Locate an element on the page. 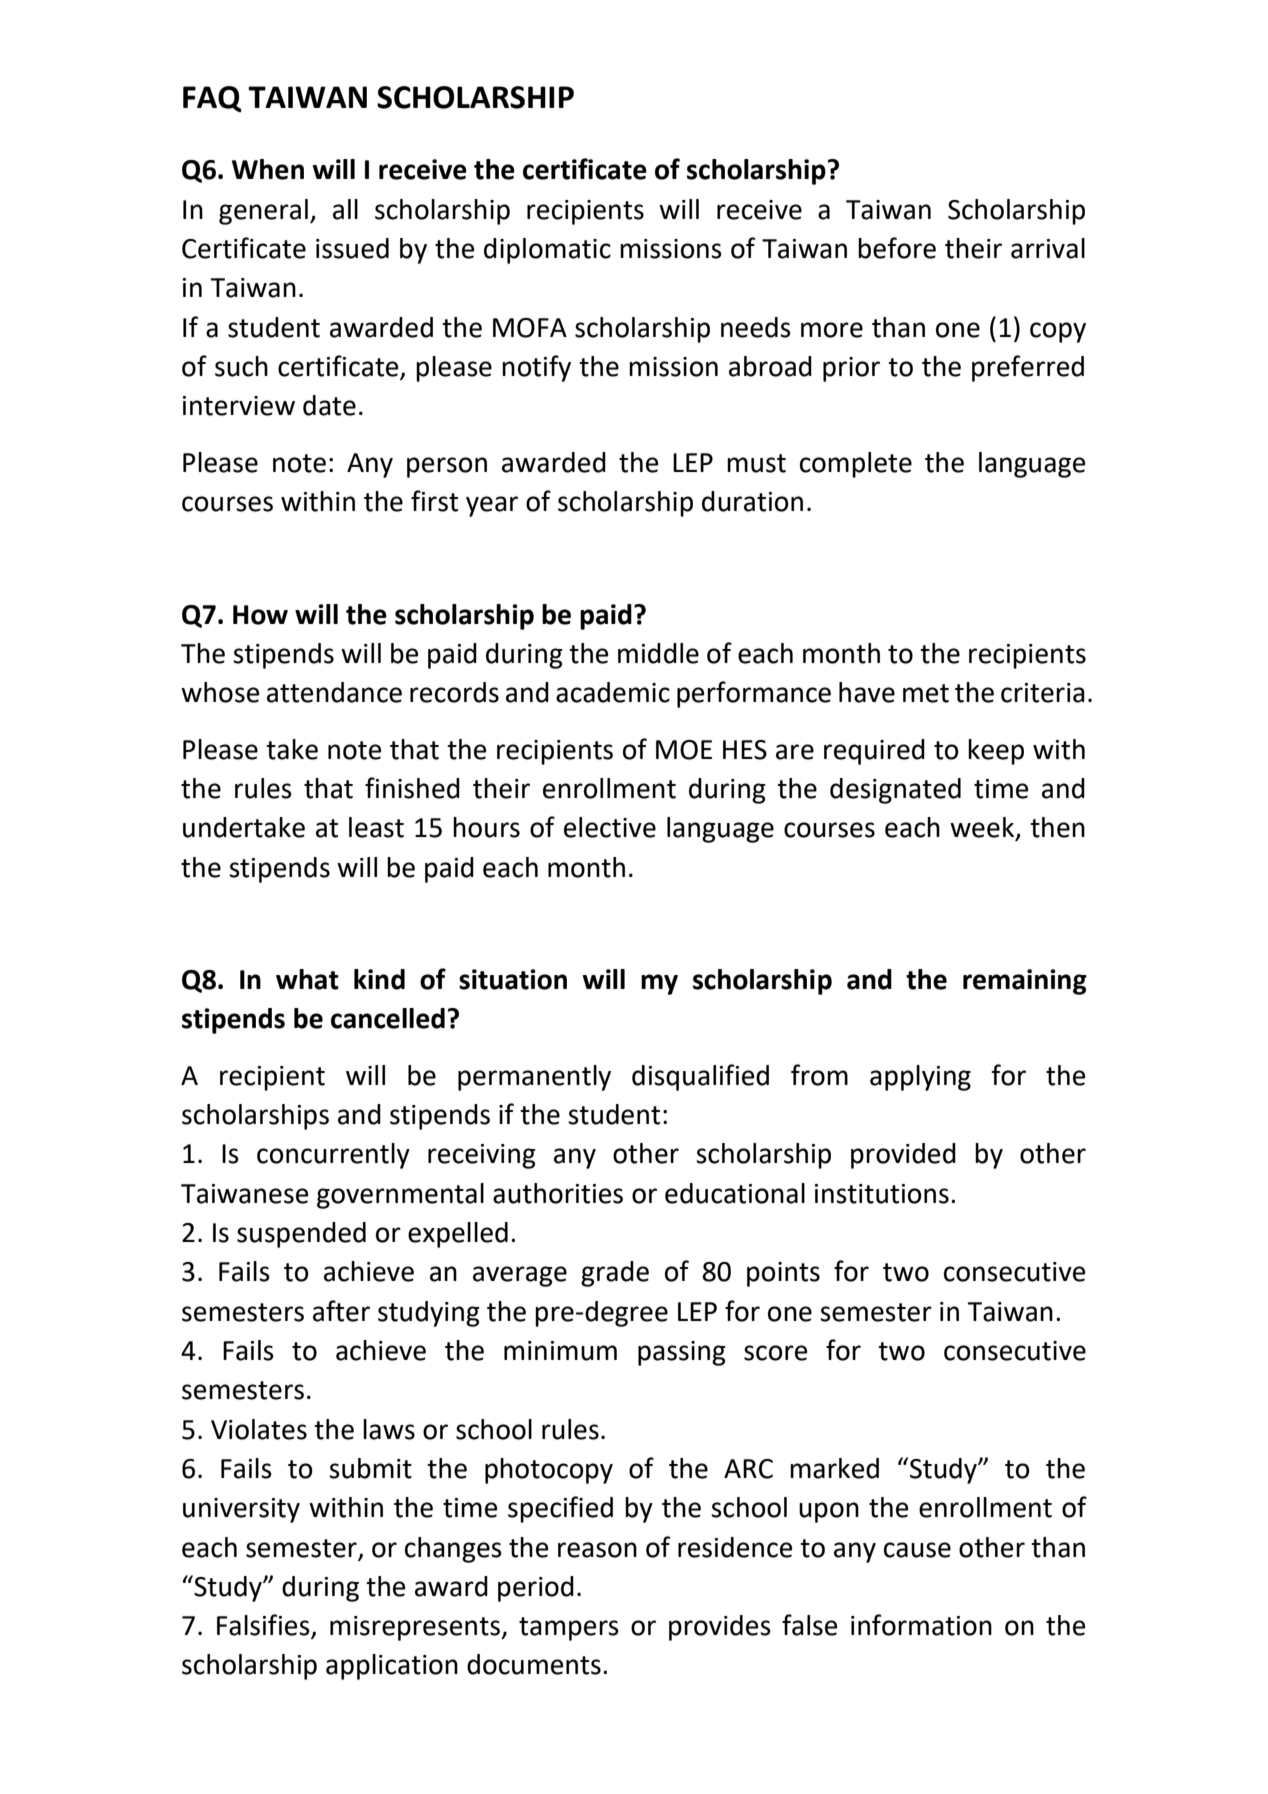 The width and height of the image is (1268, 1794). before is located at coordinates (897, 248).
